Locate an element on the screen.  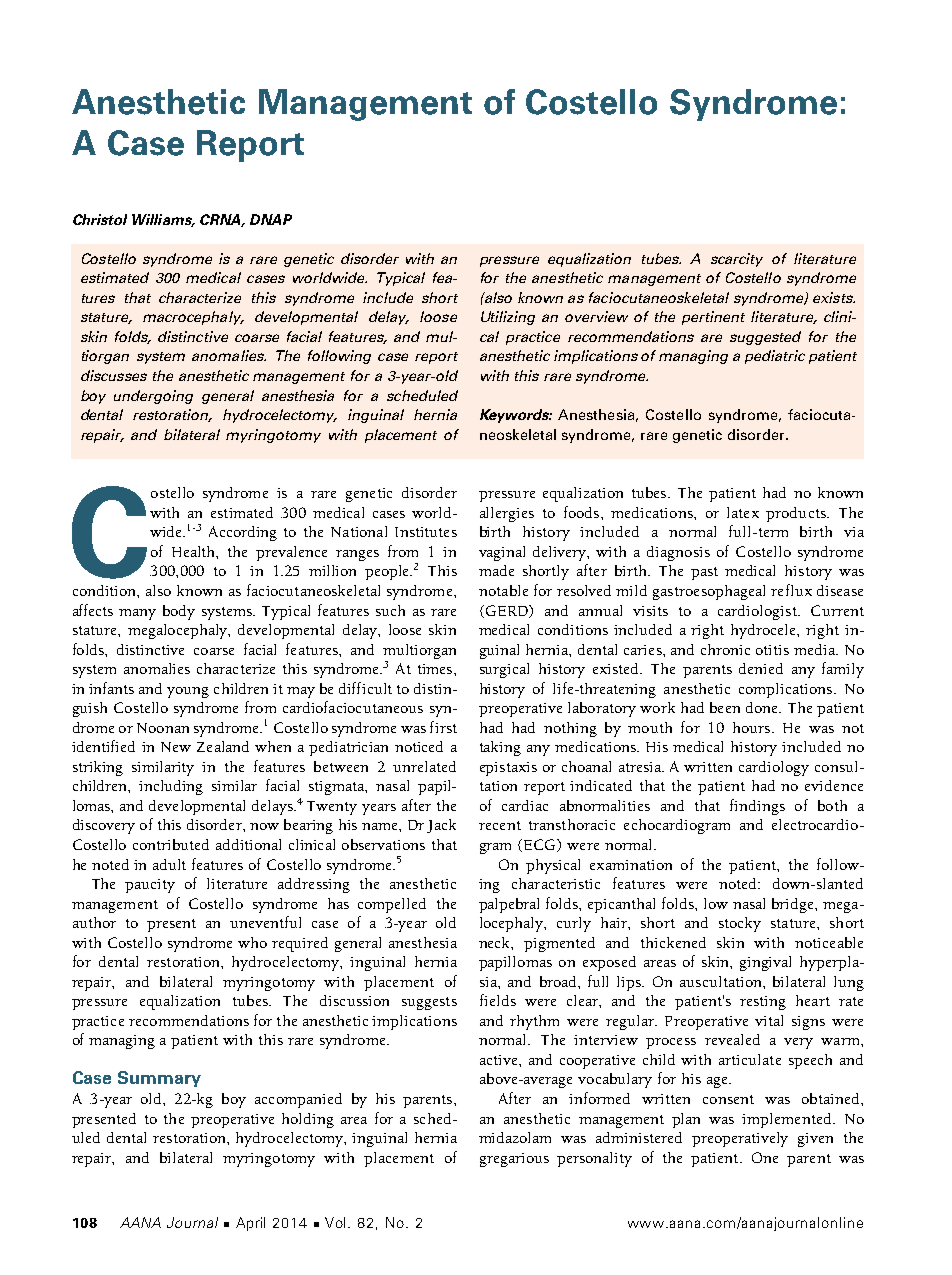
April is located at coordinates (250, 1224).
